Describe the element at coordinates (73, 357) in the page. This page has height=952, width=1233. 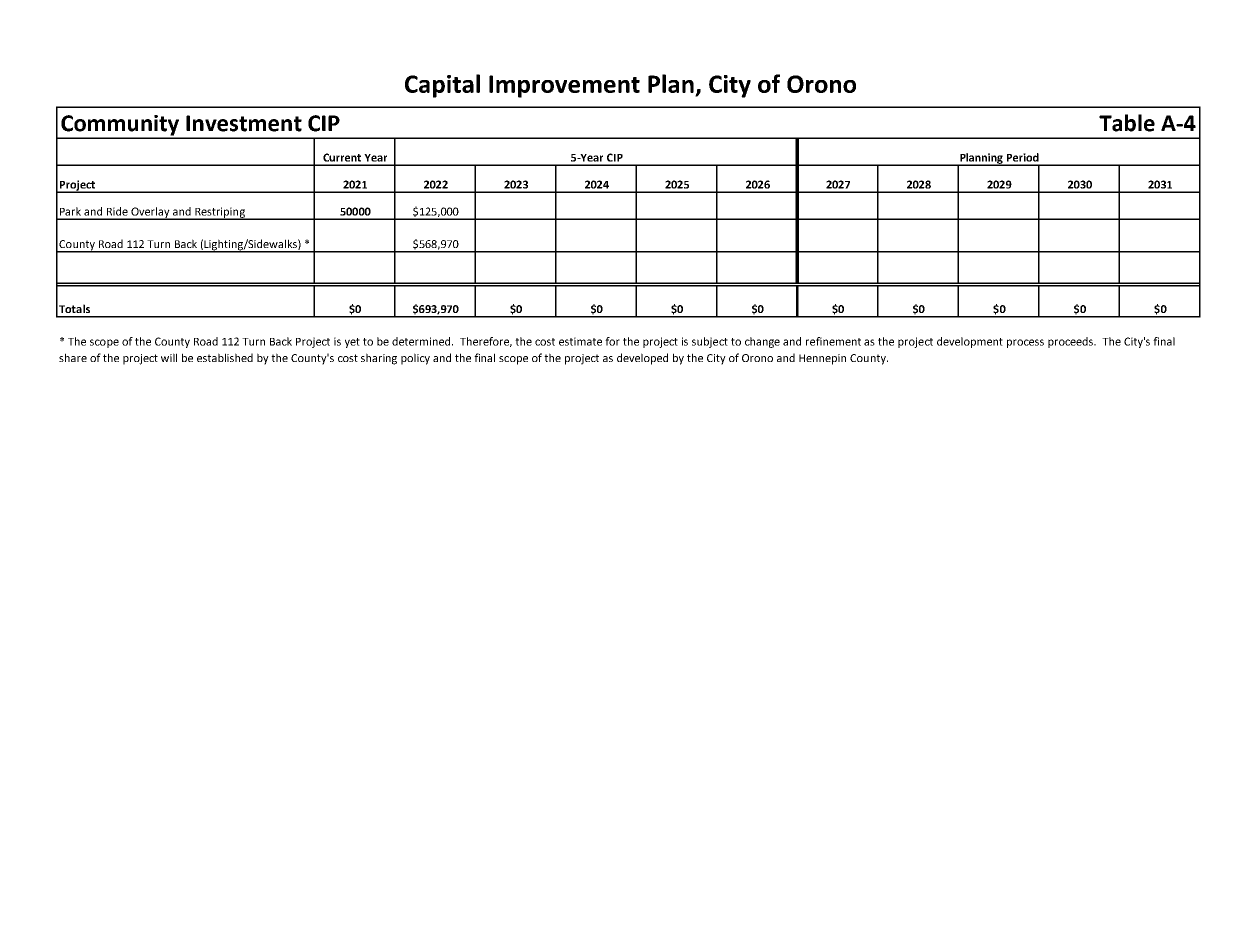
I see `share` at that location.
